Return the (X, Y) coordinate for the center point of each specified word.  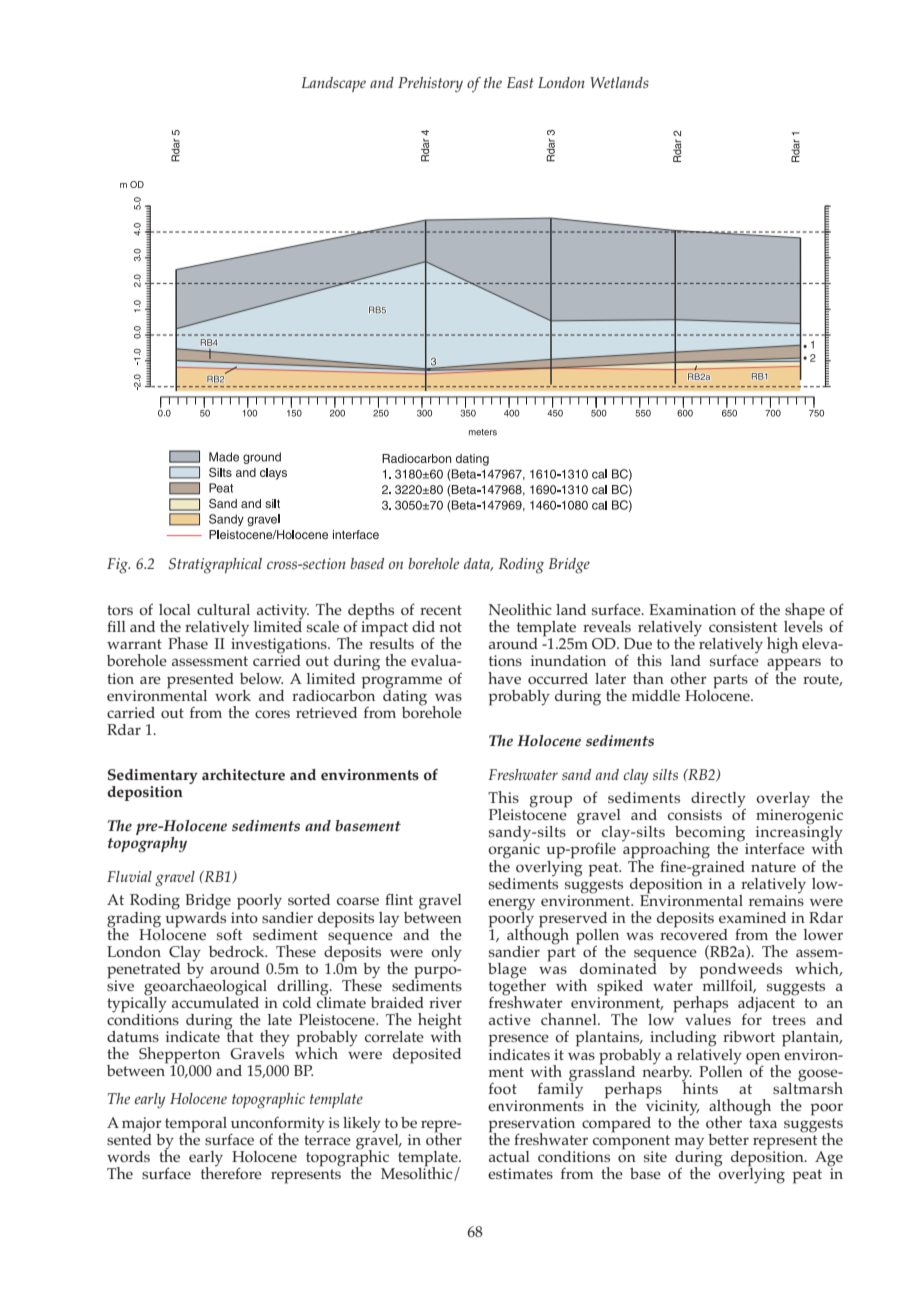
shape (804, 612)
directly (718, 801)
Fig (118, 566)
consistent (743, 627)
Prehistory (430, 85)
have (504, 678)
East (520, 83)
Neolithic (520, 609)
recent (441, 610)
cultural (223, 609)
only (446, 954)
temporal (196, 1125)
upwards (195, 918)
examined (752, 917)
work (233, 695)
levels (803, 625)
